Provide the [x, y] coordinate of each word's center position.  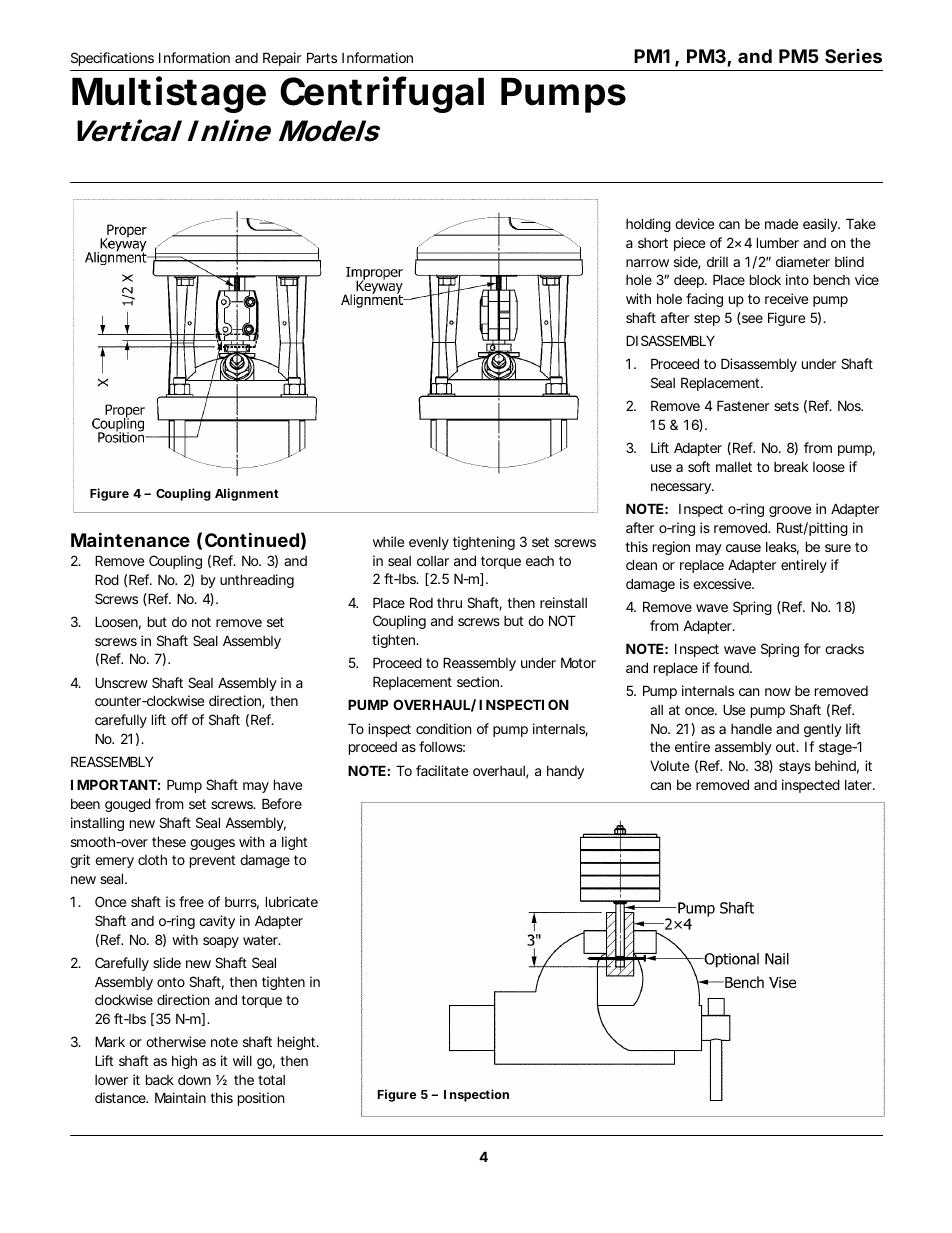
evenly [429, 543]
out [787, 747]
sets [786, 406]
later [860, 785]
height [298, 1043]
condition [443, 728]
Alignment [247, 494]
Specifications [112, 59]
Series [853, 56]
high [184, 1062]
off [179, 719]
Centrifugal [382, 94]
